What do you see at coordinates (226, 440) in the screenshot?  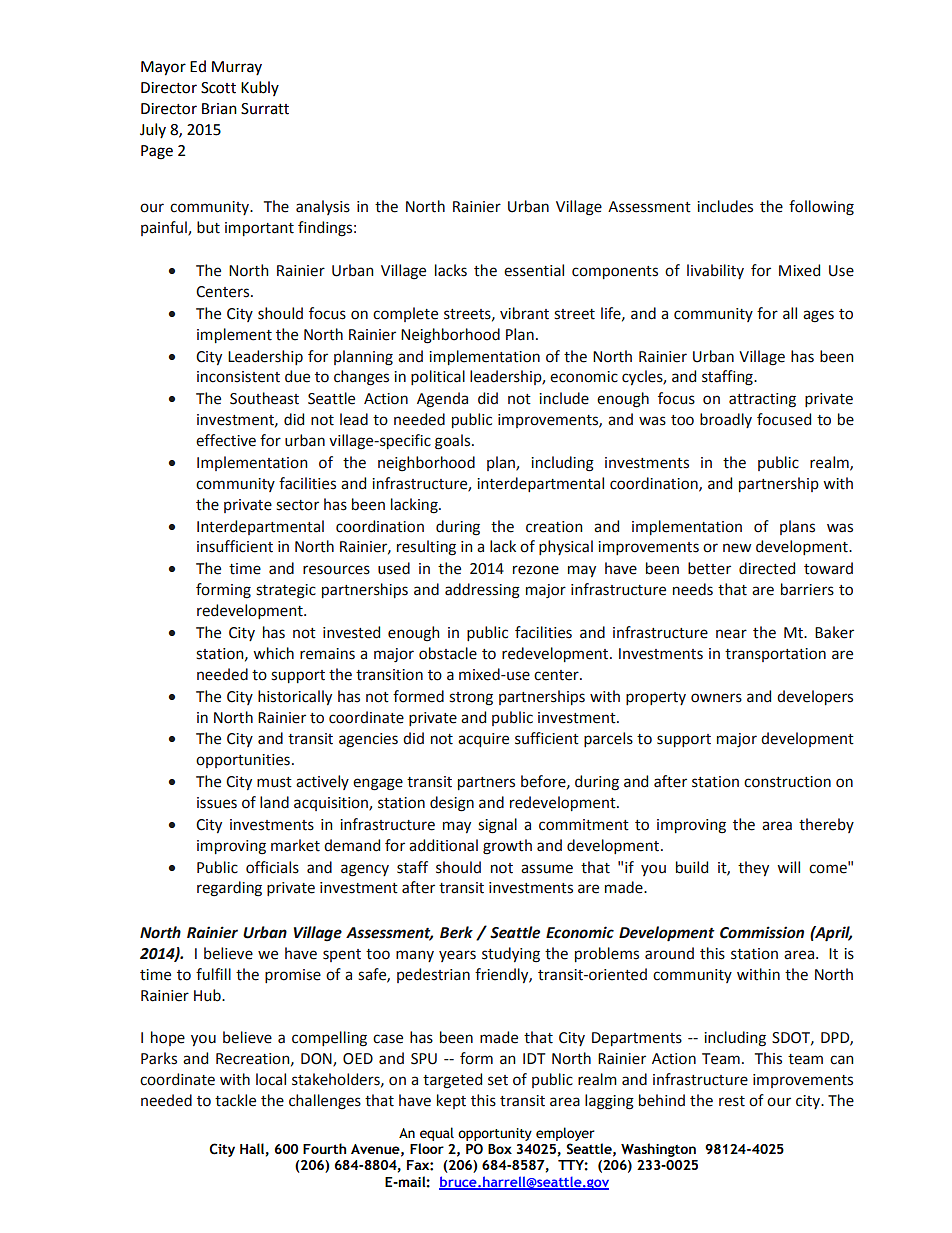 I see `effective` at bounding box center [226, 440].
